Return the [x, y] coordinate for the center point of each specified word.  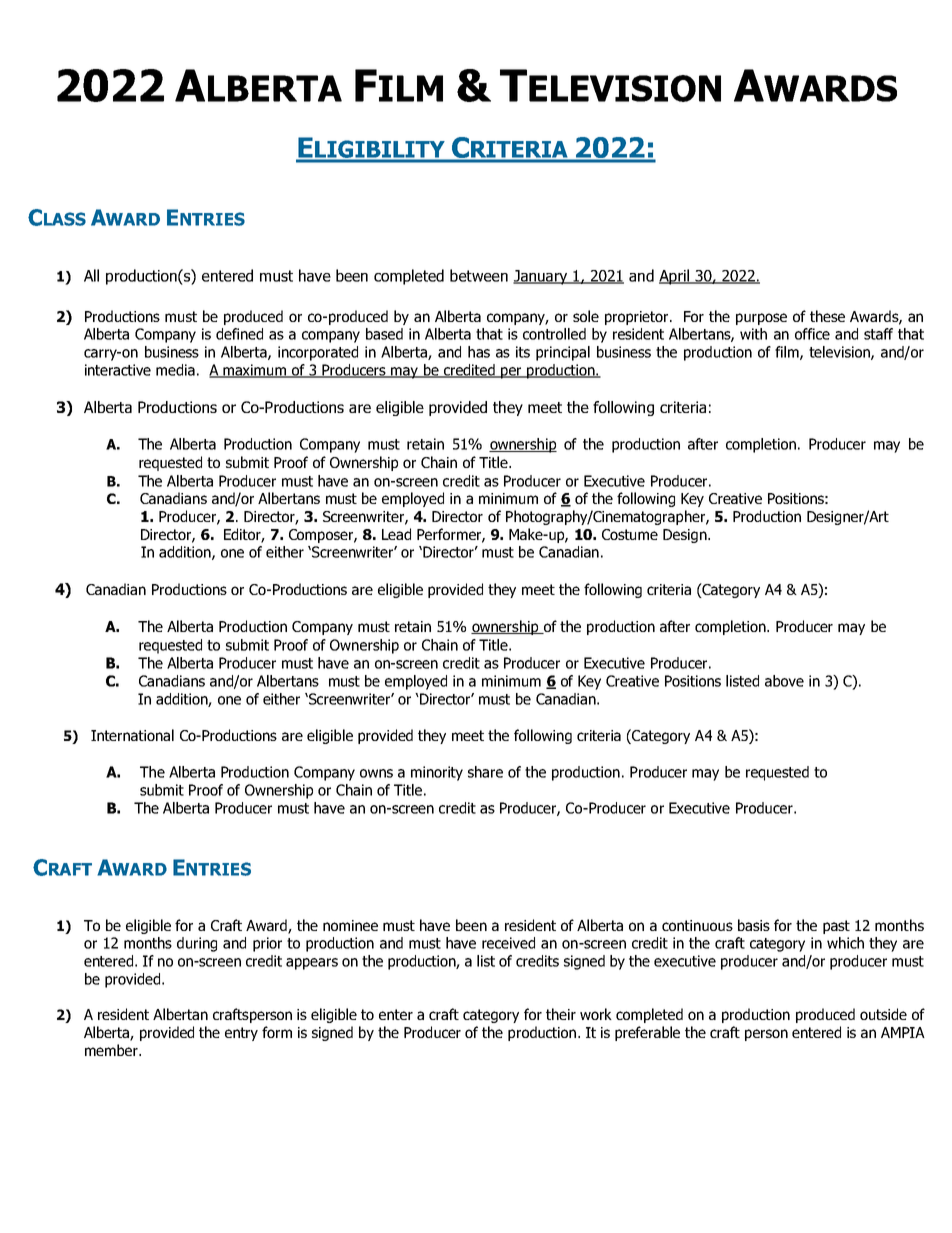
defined [239, 334]
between [479, 275]
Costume [630, 534]
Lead [396, 534]
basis [754, 925]
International [132, 735]
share [485, 772]
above [784, 681]
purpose [761, 319]
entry [241, 1034]
